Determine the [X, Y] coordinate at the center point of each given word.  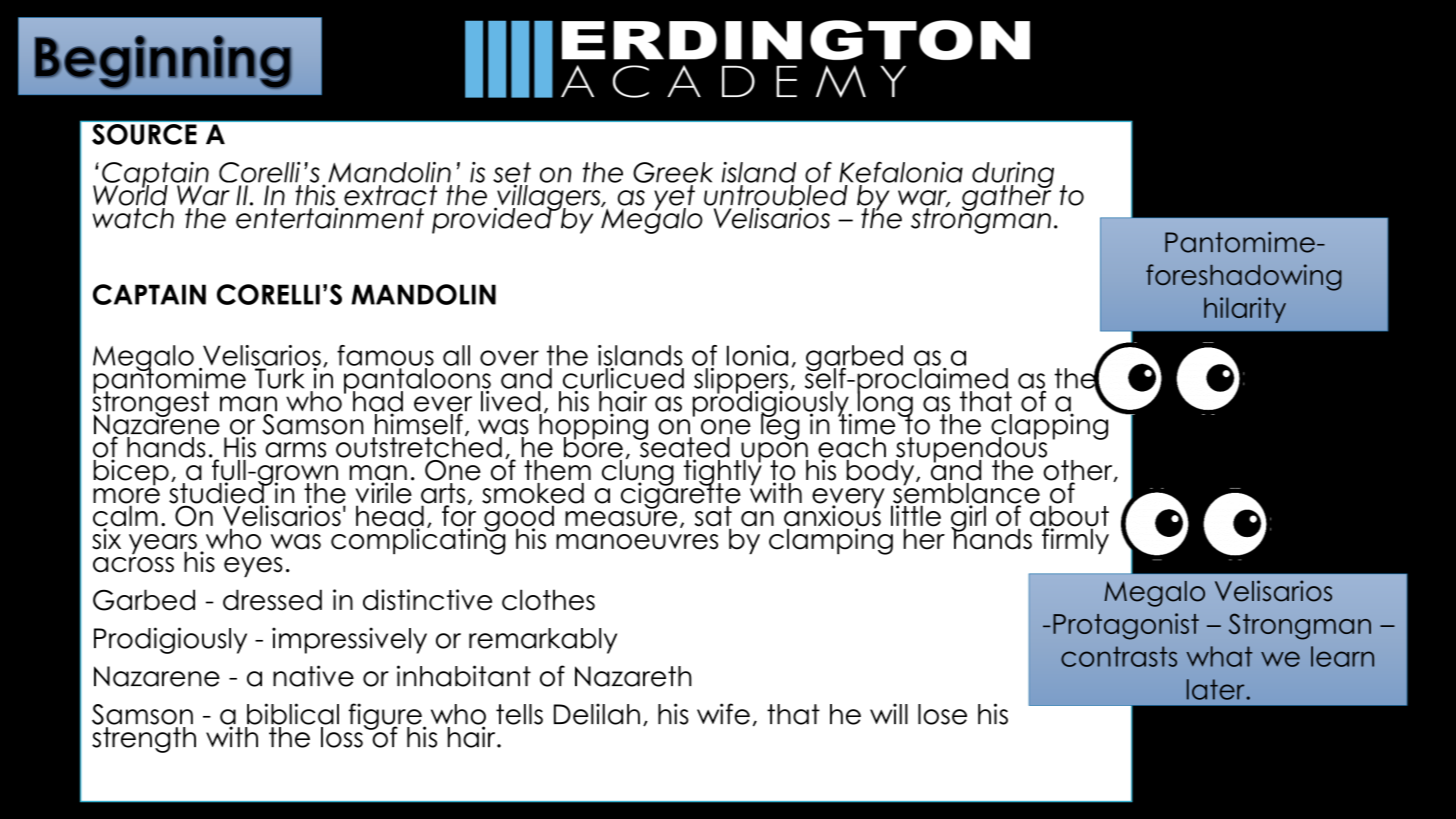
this [316, 195]
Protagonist [1126, 626]
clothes [548, 600]
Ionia [757, 355]
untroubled [776, 196]
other [1078, 470]
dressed [272, 600]
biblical [293, 714]
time [866, 423]
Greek [673, 172]
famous [385, 355]
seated [684, 447]
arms [296, 450]
